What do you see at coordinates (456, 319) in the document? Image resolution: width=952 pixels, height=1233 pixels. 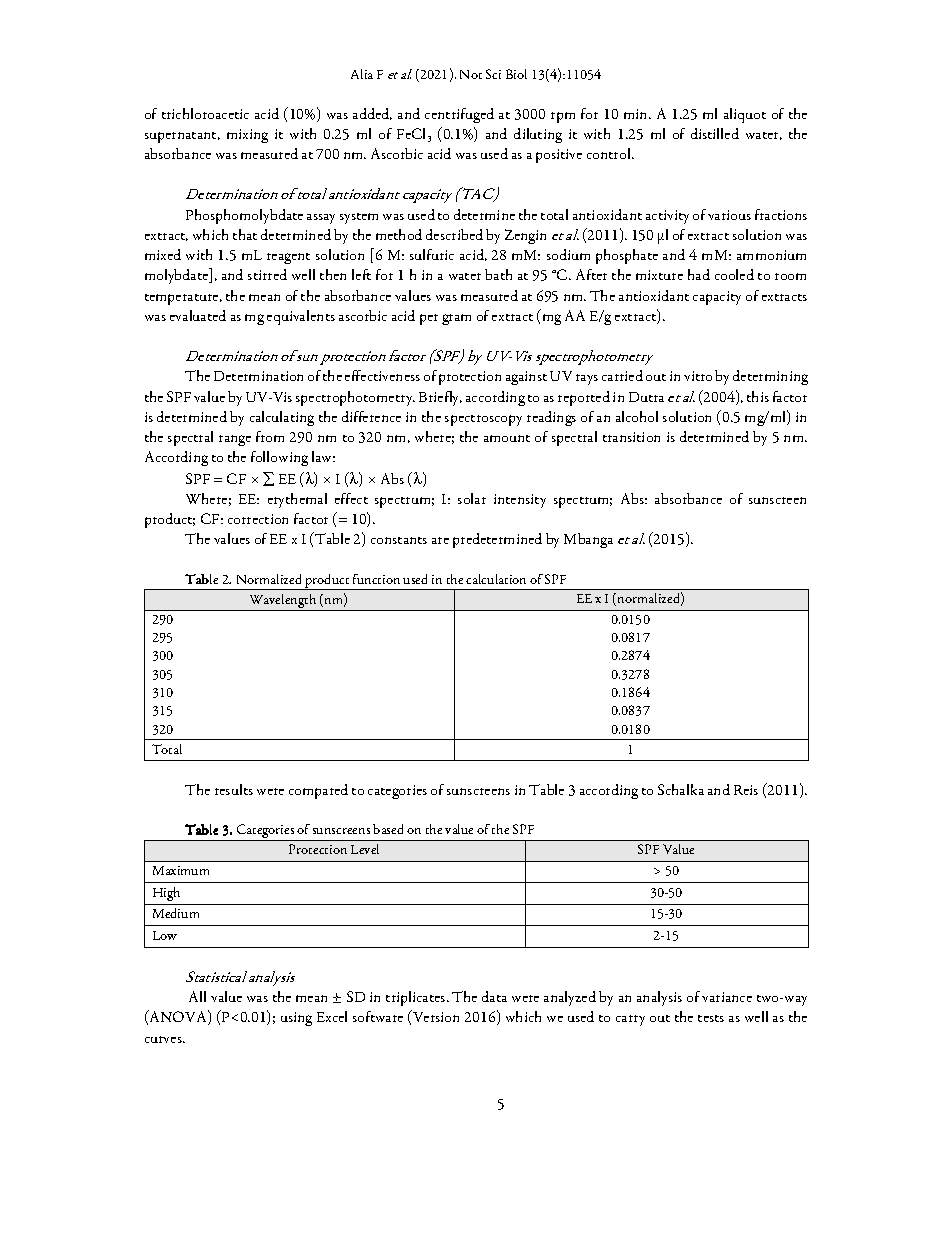 I see `gram` at bounding box center [456, 319].
